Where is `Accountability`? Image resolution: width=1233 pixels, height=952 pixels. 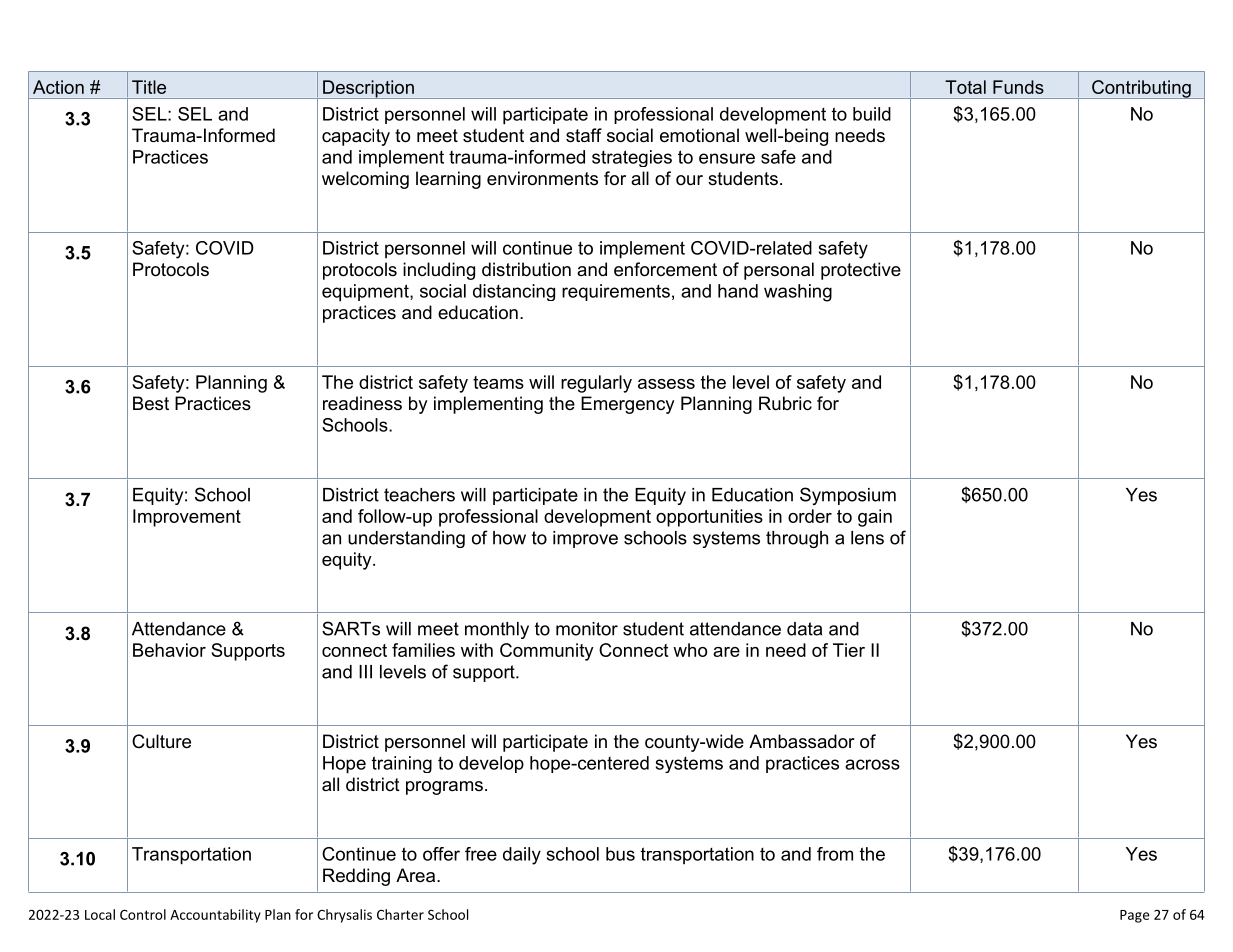 Accountability is located at coordinates (215, 916).
